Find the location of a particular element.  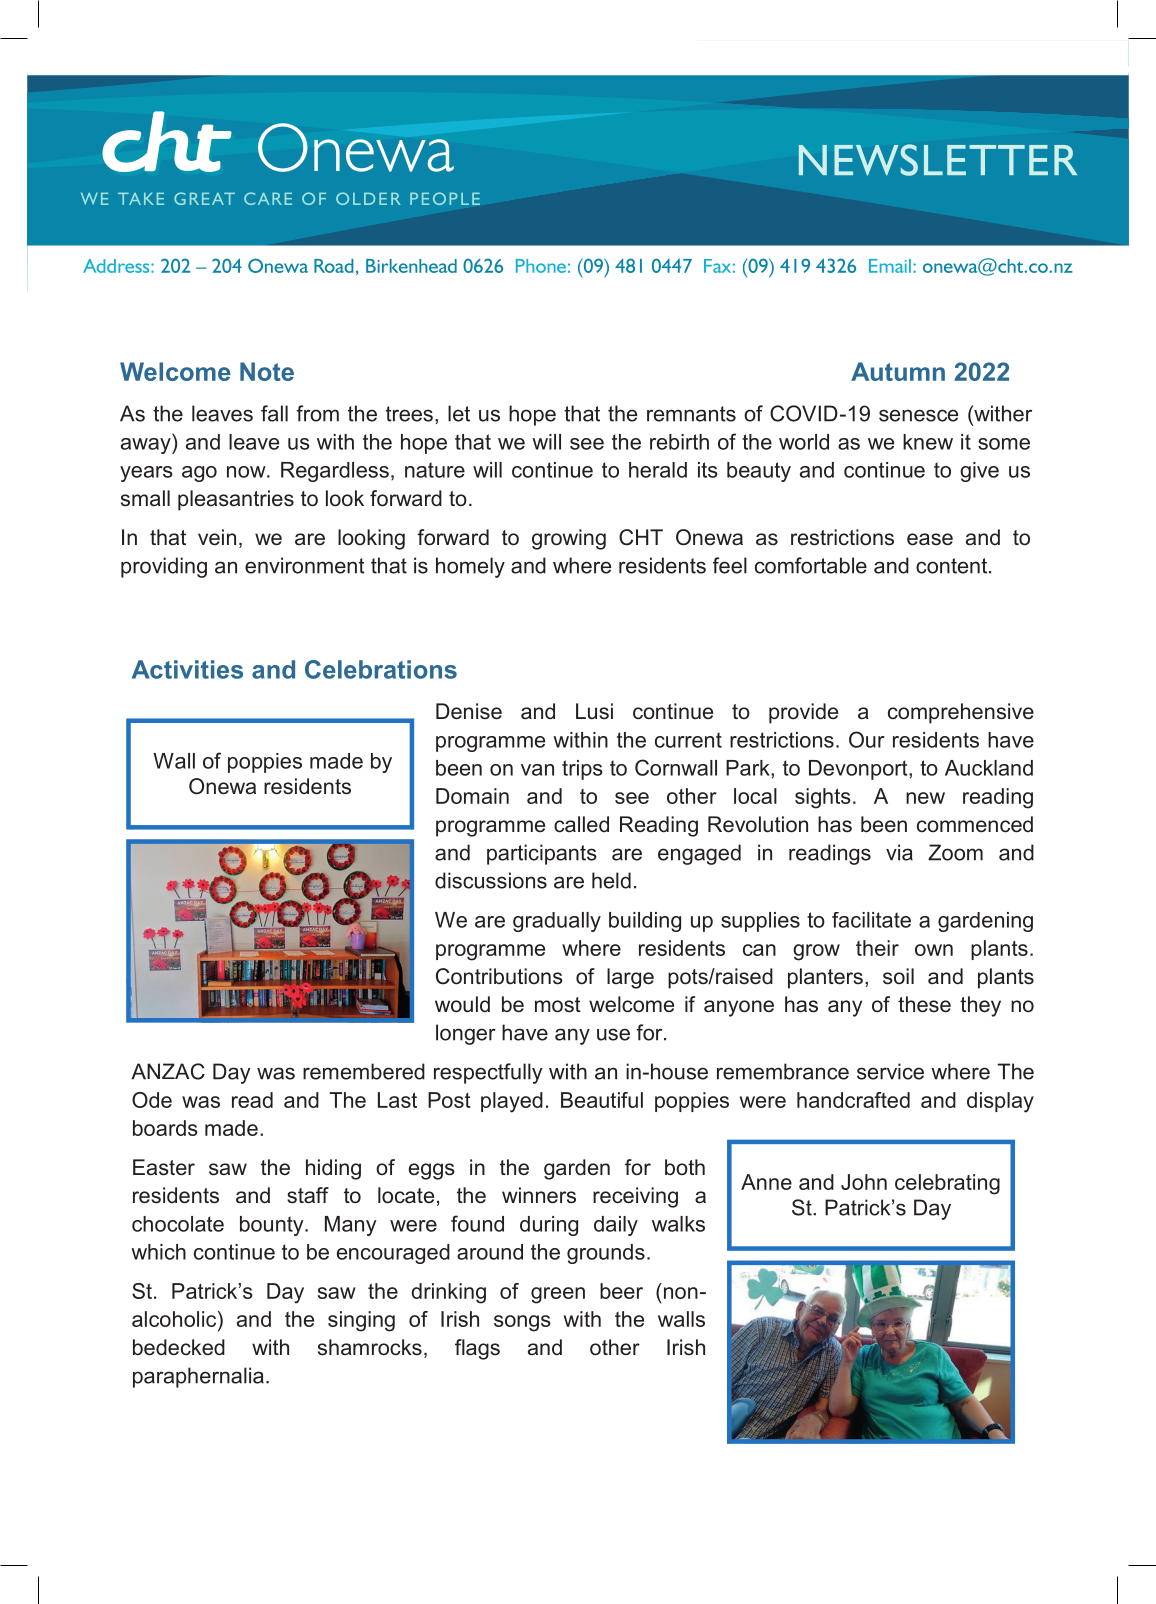

Phone is located at coordinates (541, 266).
